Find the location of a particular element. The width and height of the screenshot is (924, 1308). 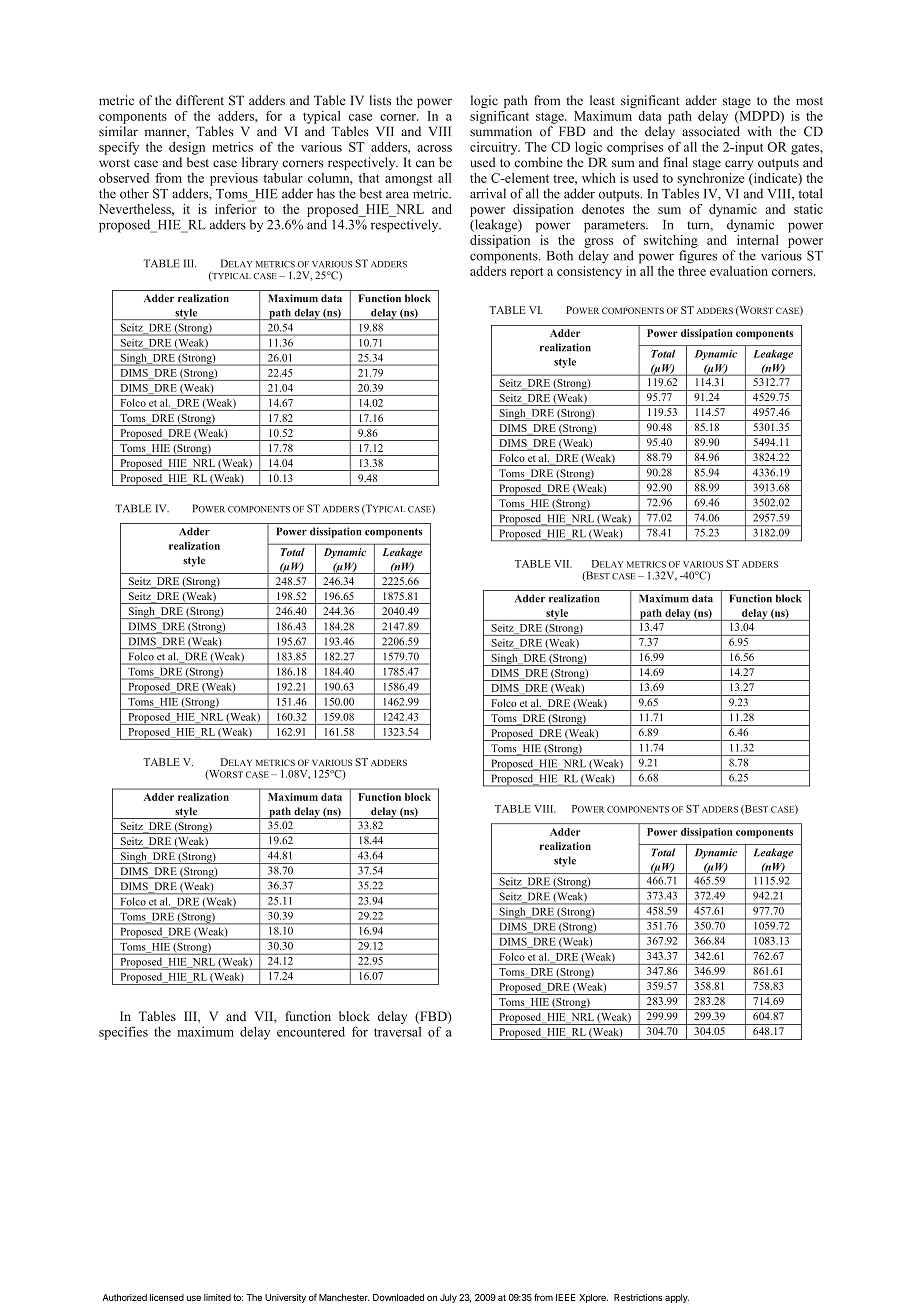

across is located at coordinates (434, 148).
